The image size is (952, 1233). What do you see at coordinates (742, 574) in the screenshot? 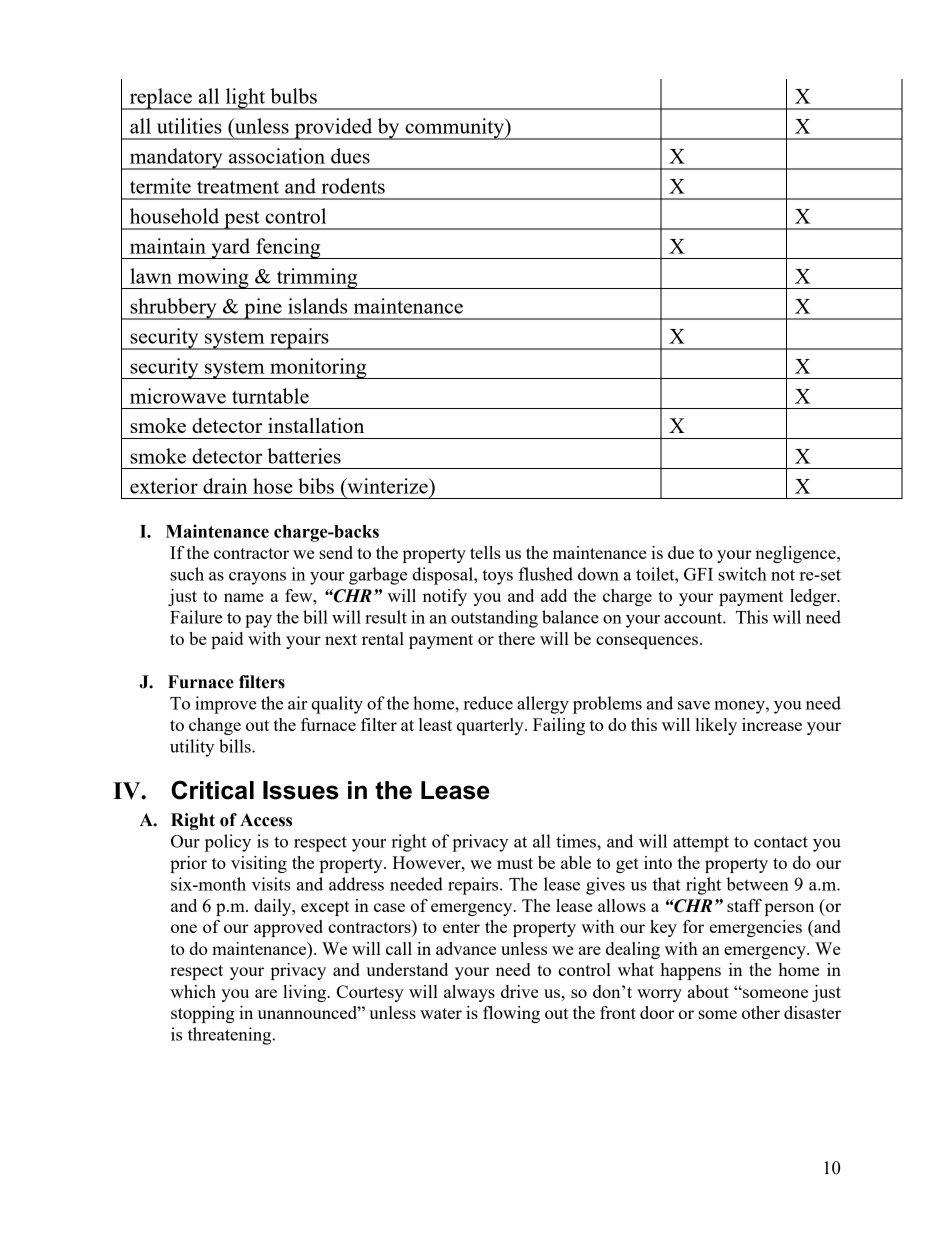
I see `switch` at bounding box center [742, 574].
